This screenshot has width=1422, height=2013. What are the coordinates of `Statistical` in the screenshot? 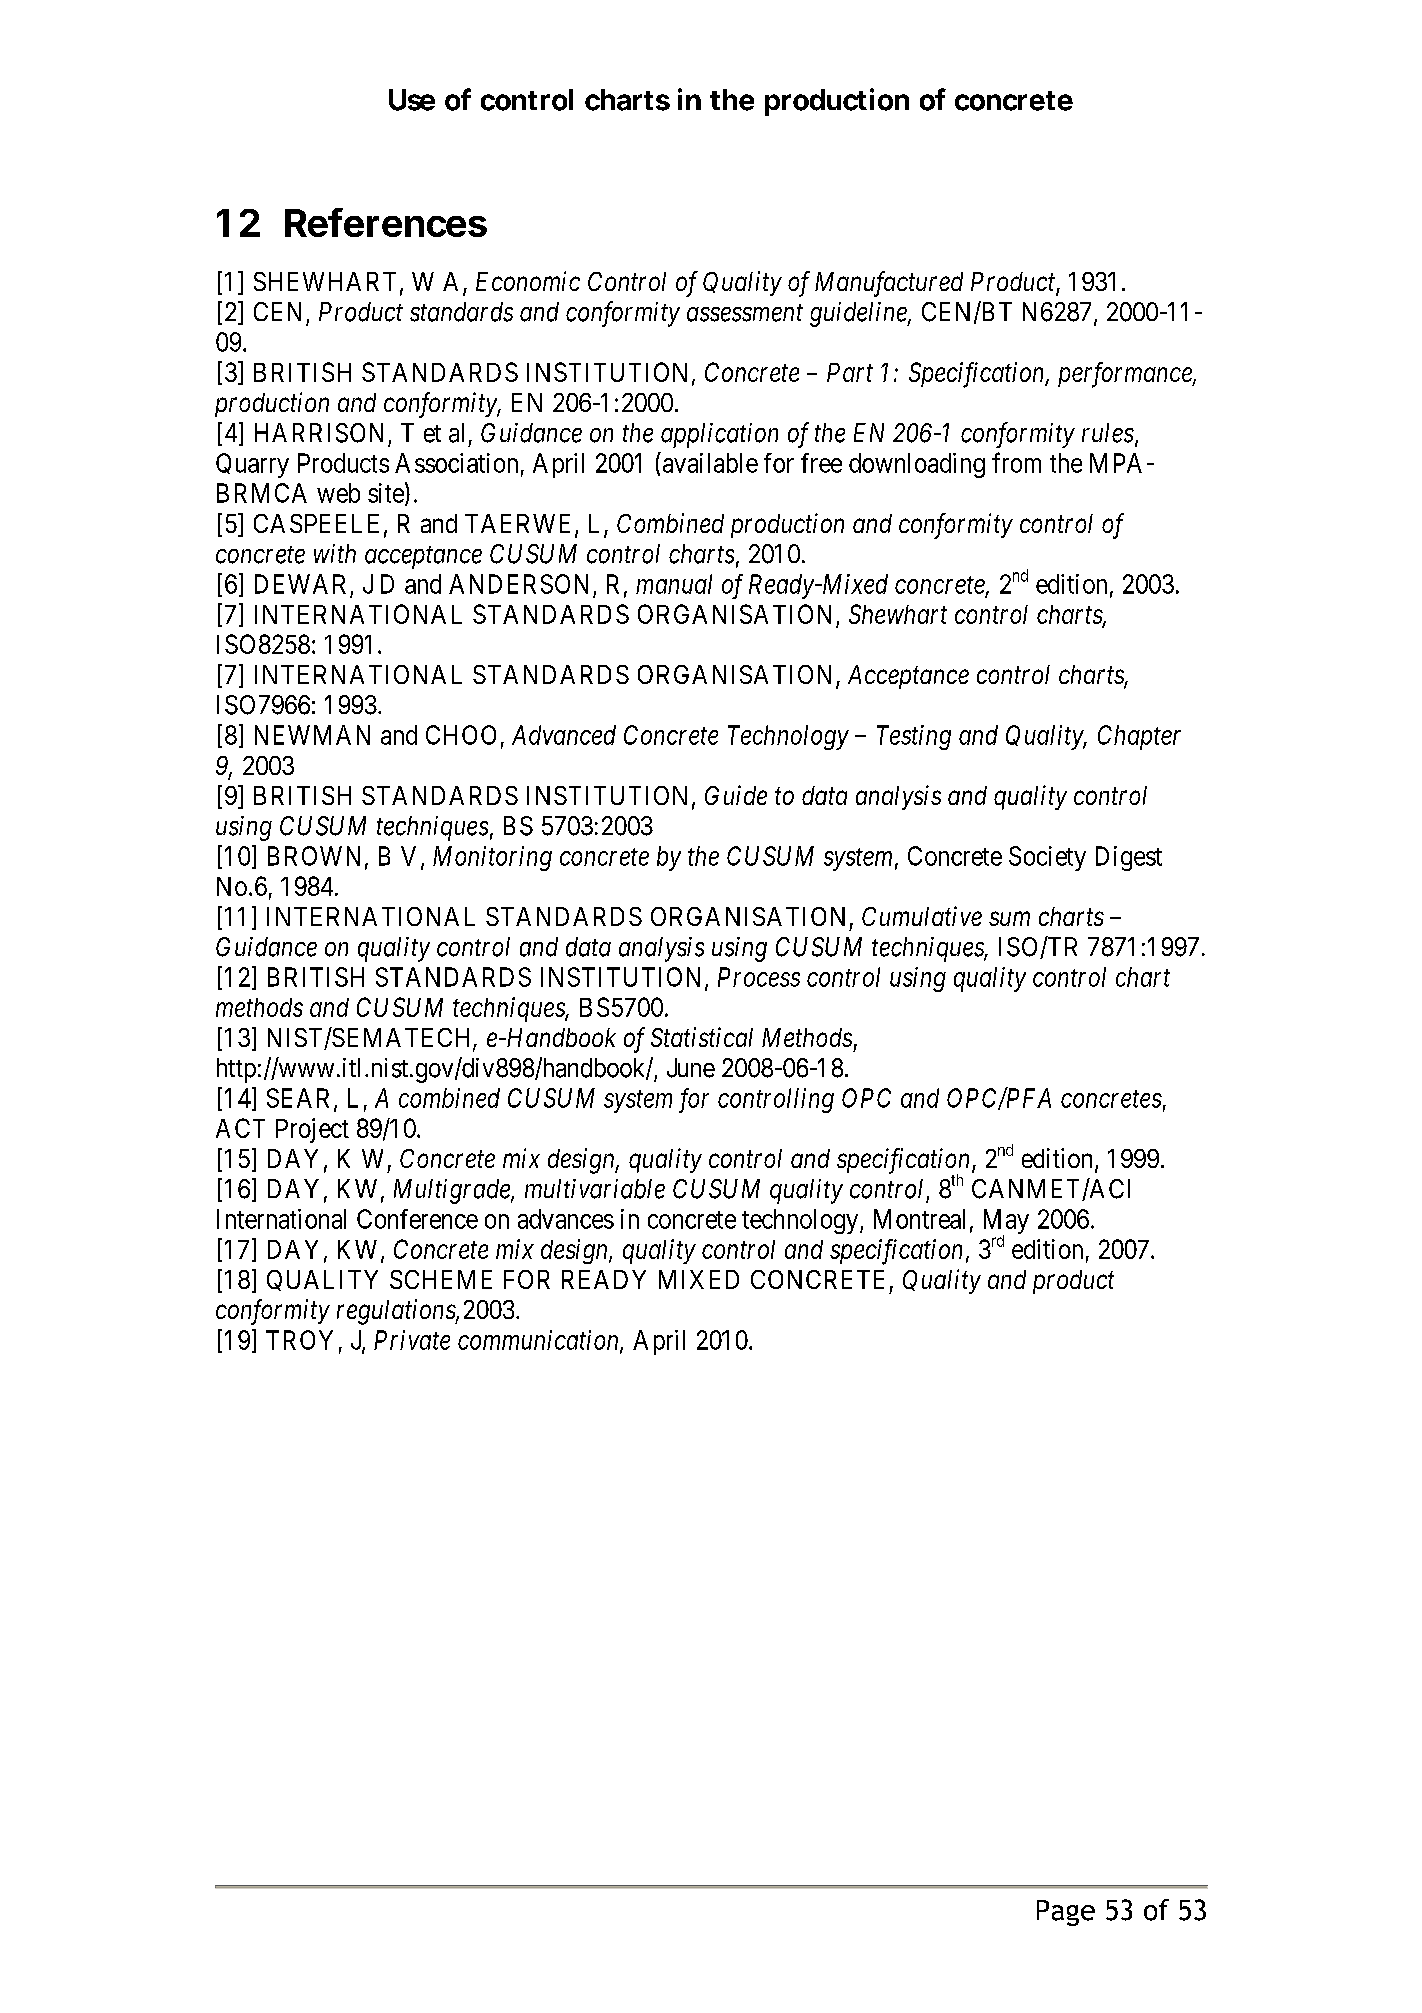 It's located at (702, 1037).
